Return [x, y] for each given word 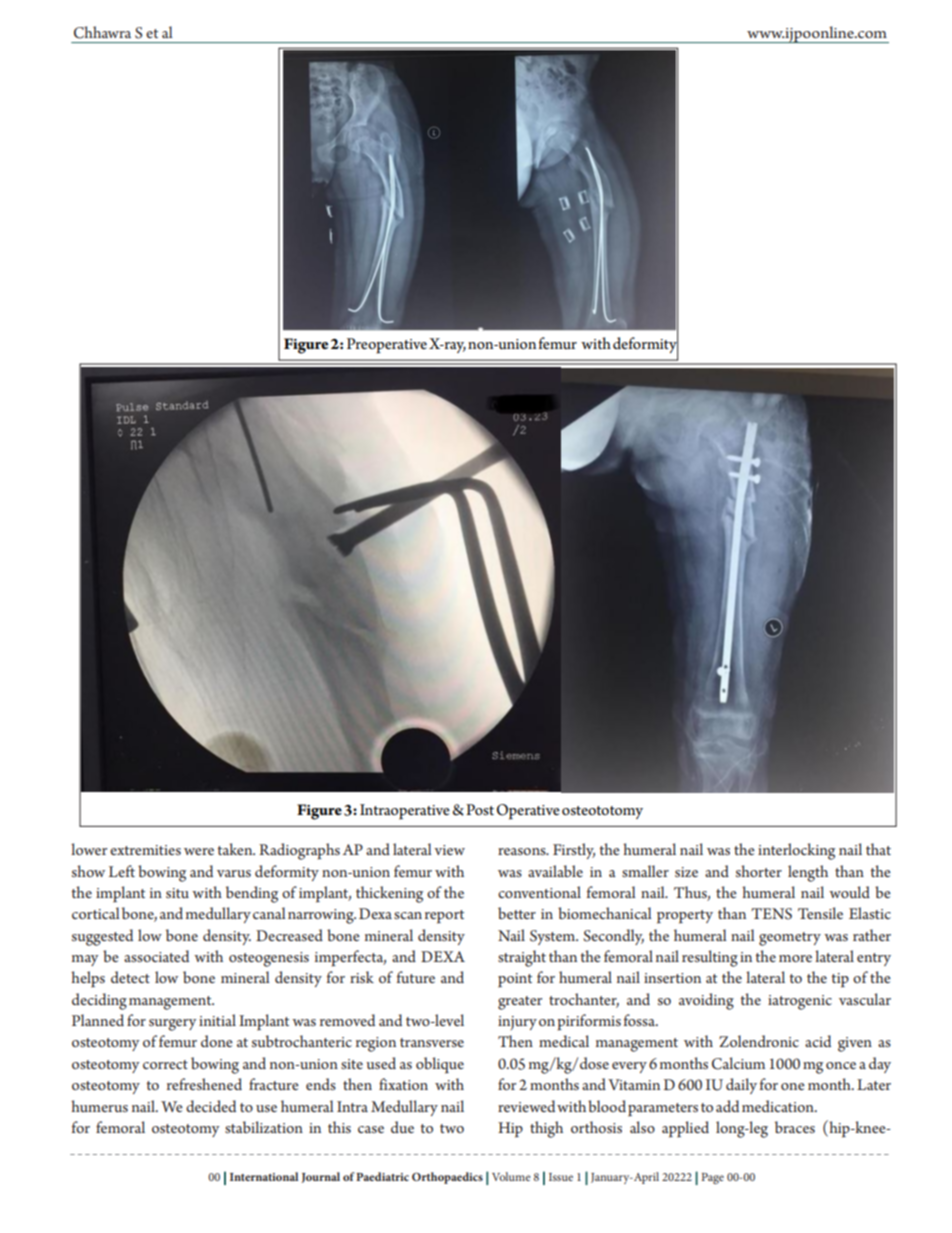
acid [818, 1041]
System [554, 937]
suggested [102, 937]
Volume [511, 1176]
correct [165, 1064]
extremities [145, 850]
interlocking [796, 851]
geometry [790, 939]
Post [480, 810]
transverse [432, 1042]
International [264, 1176]
